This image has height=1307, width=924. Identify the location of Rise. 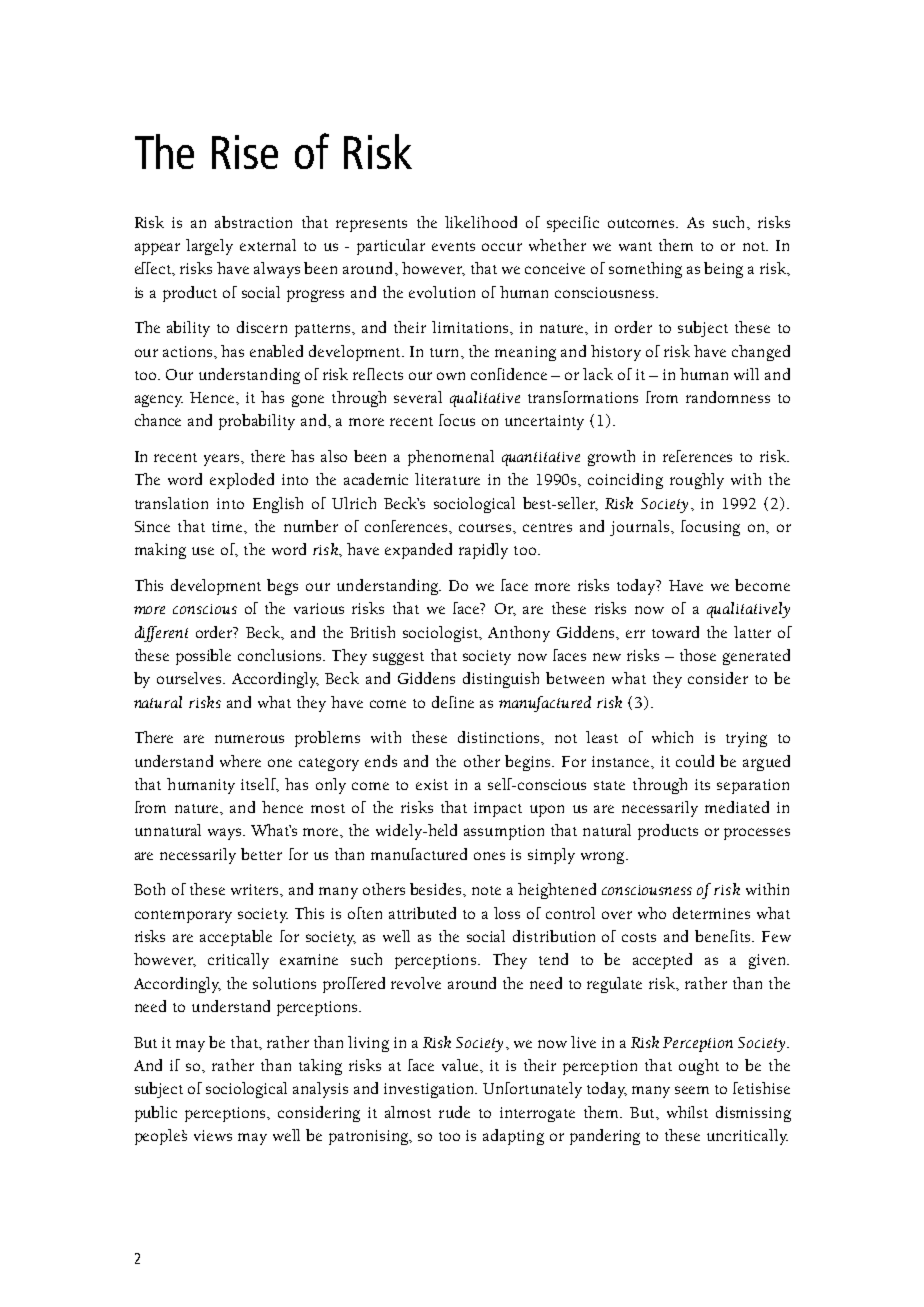
(245, 152).
